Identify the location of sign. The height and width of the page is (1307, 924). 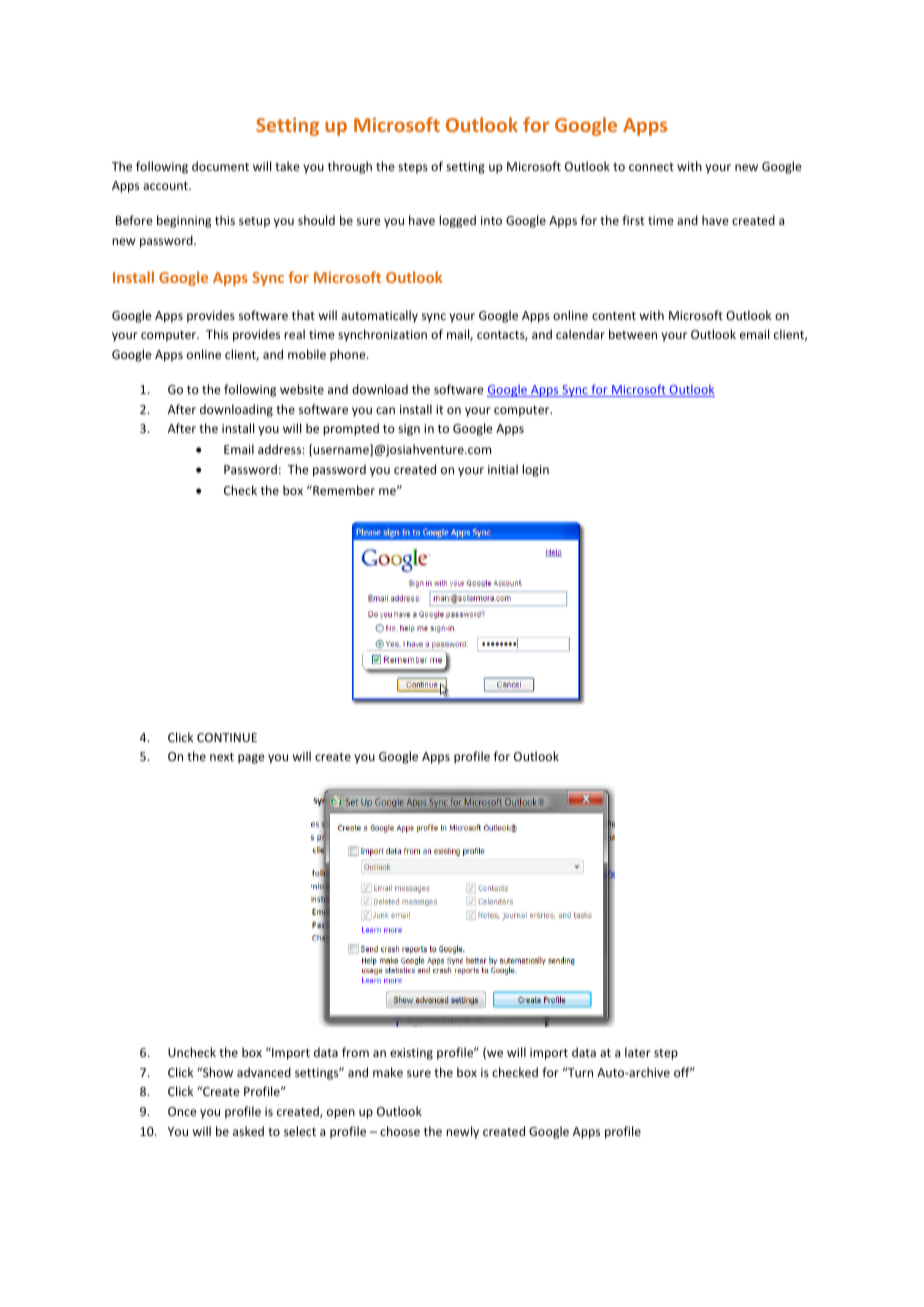
(409, 430).
